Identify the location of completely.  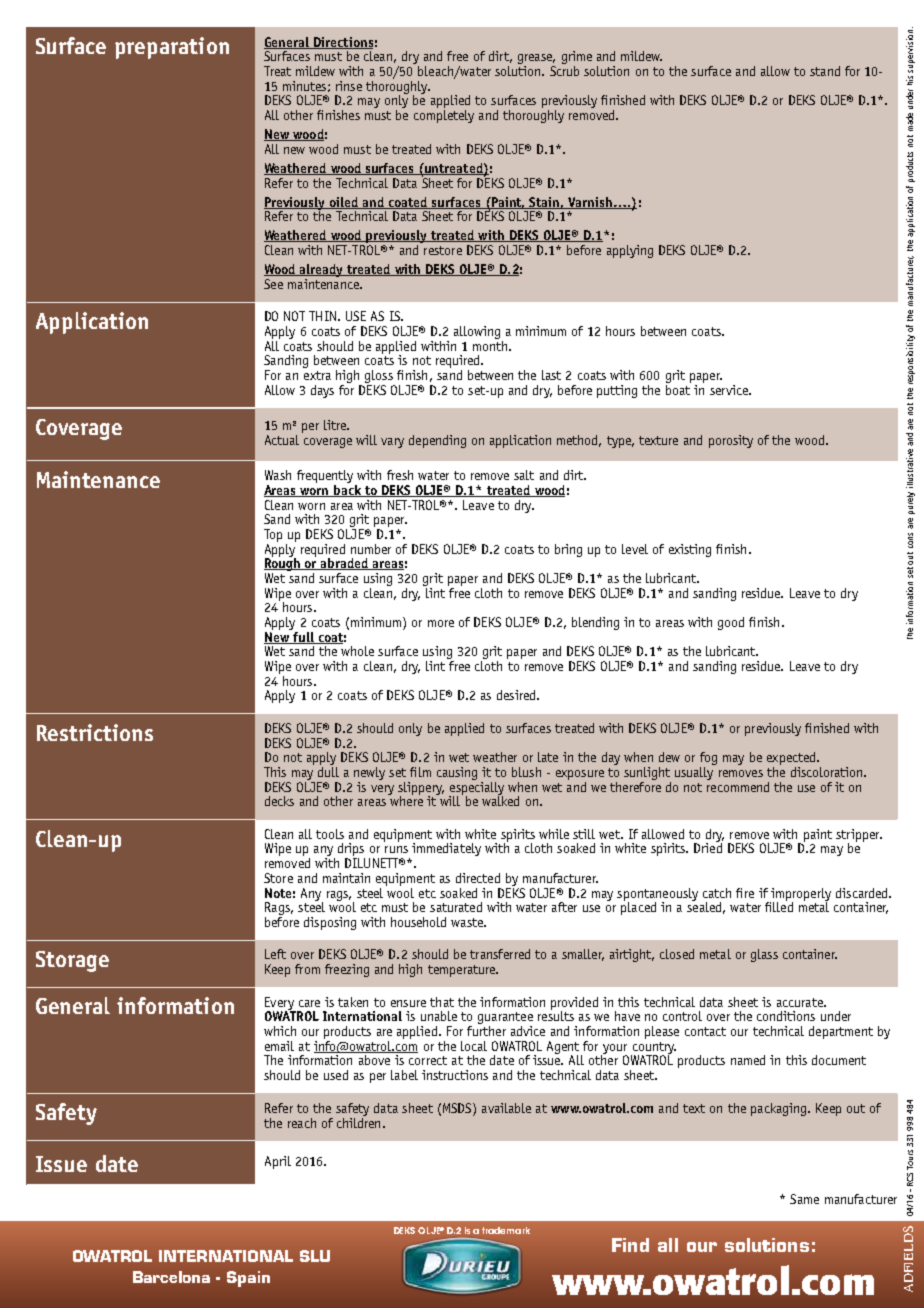
(444, 115).
